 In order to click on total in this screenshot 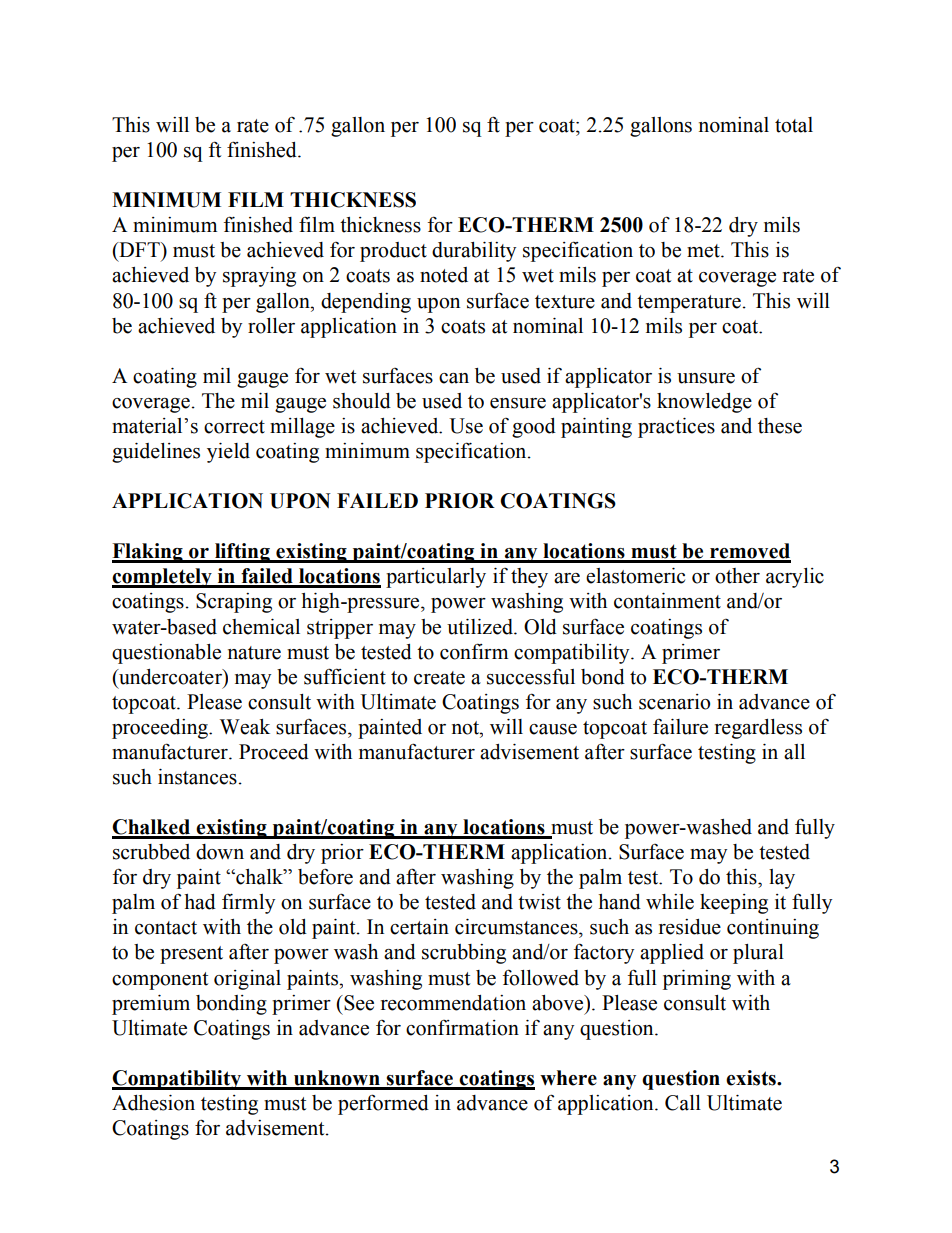, I will do `click(794, 125)`.
